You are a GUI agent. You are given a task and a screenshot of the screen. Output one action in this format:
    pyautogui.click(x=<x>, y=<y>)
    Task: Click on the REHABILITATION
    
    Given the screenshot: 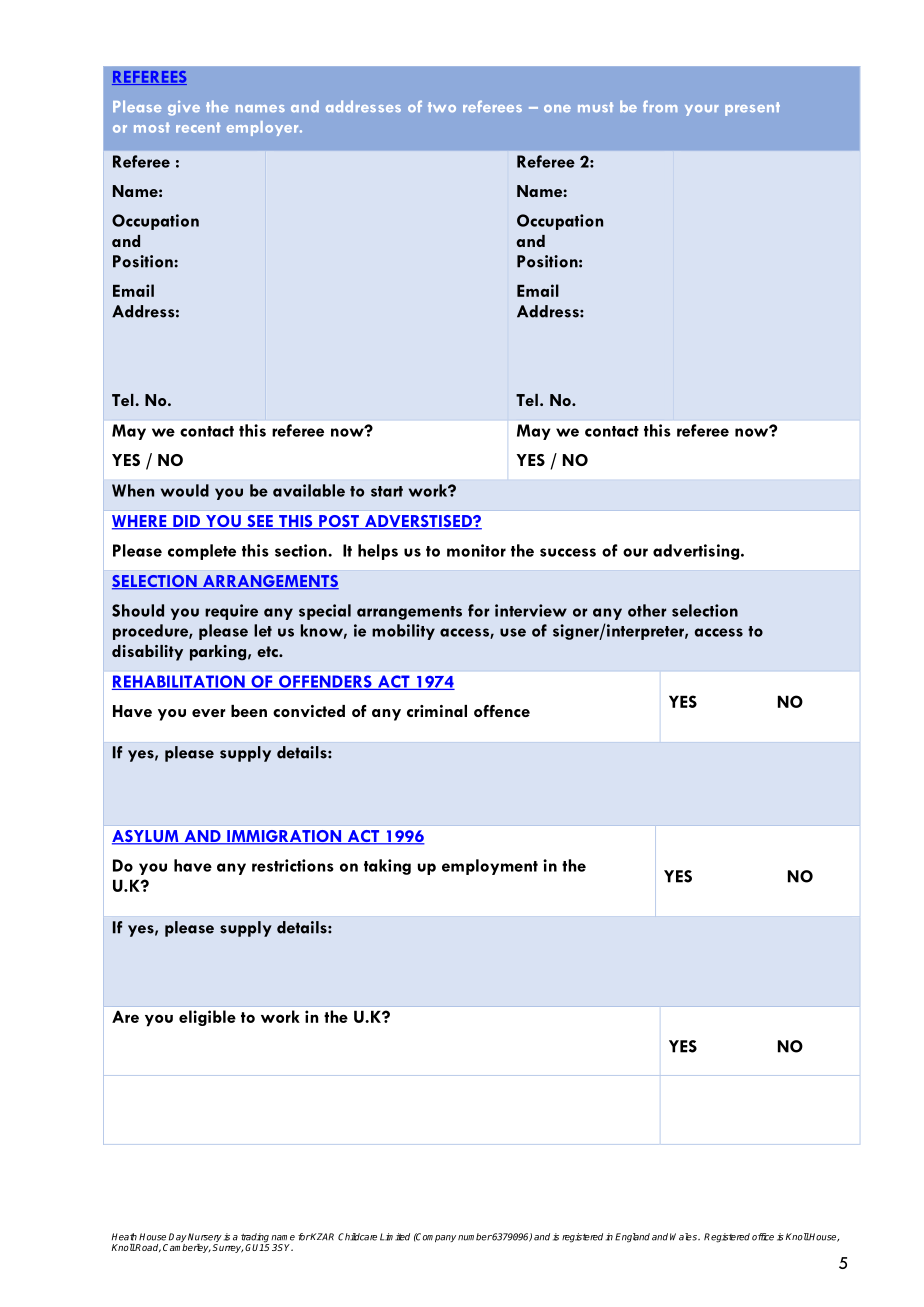 What is the action you would take?
    pyautogui.click(x=179, y=682)
